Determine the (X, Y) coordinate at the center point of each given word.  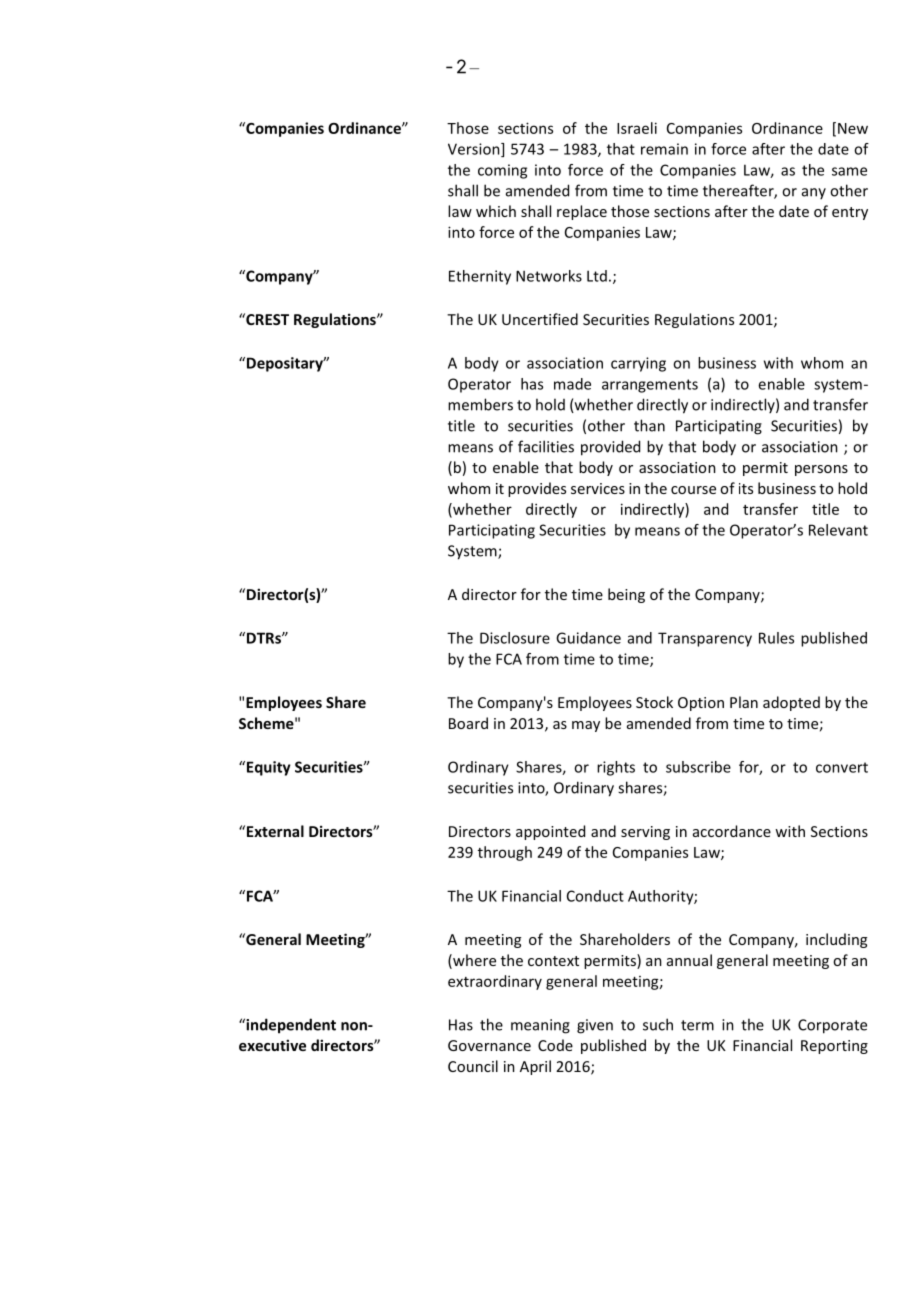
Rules (776, 638)
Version (475, 150)
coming (502, 171)
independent (290, 1026)
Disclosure (515, 638)
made (572, 384)
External (275, 831)
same (849, 171)
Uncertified (540, 319)
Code (555, 1045)
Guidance (588, 638)
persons (821, 470)
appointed (550, 832)
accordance (732, 831)
